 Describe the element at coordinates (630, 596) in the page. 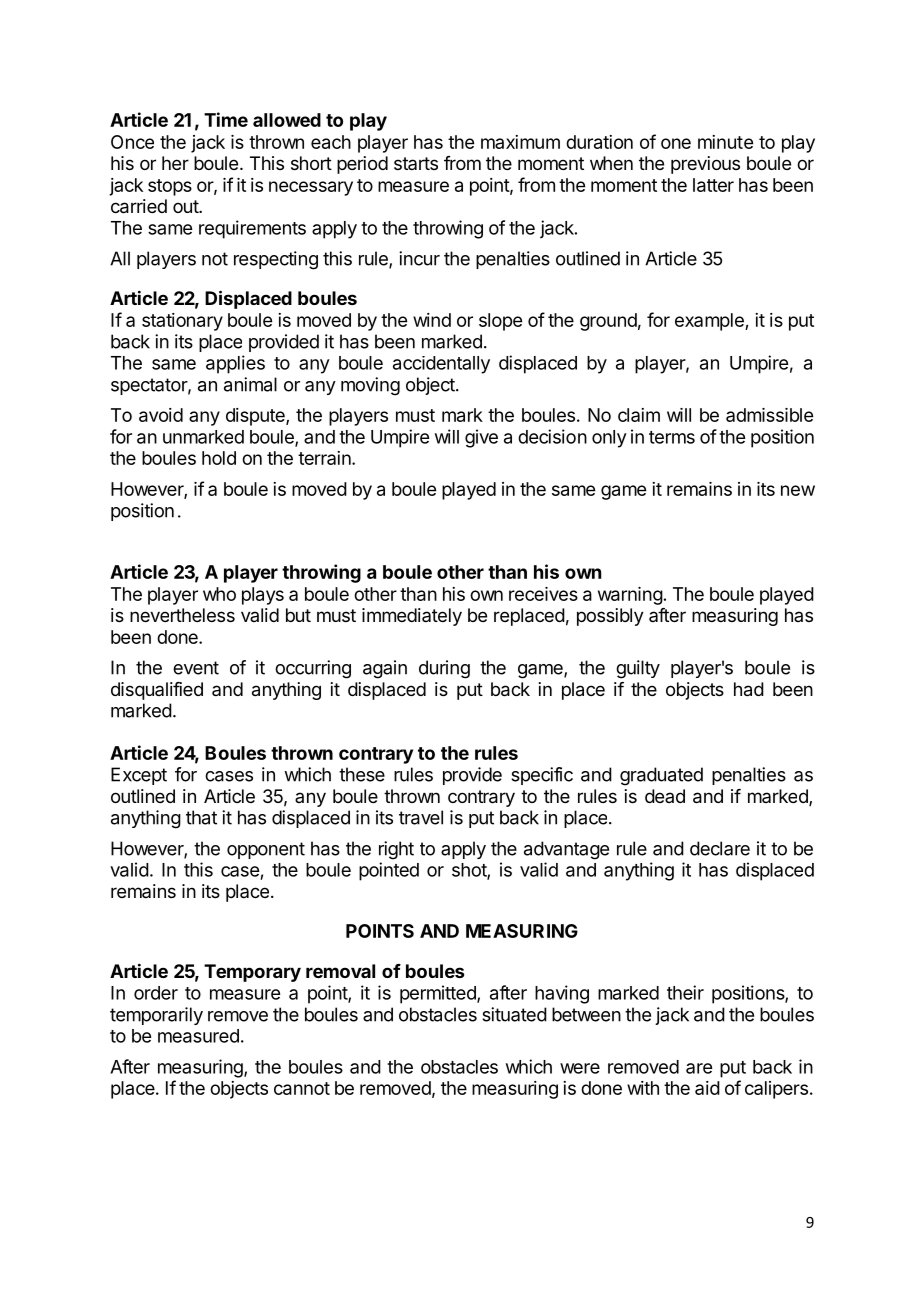

I see `warning` at that location.
